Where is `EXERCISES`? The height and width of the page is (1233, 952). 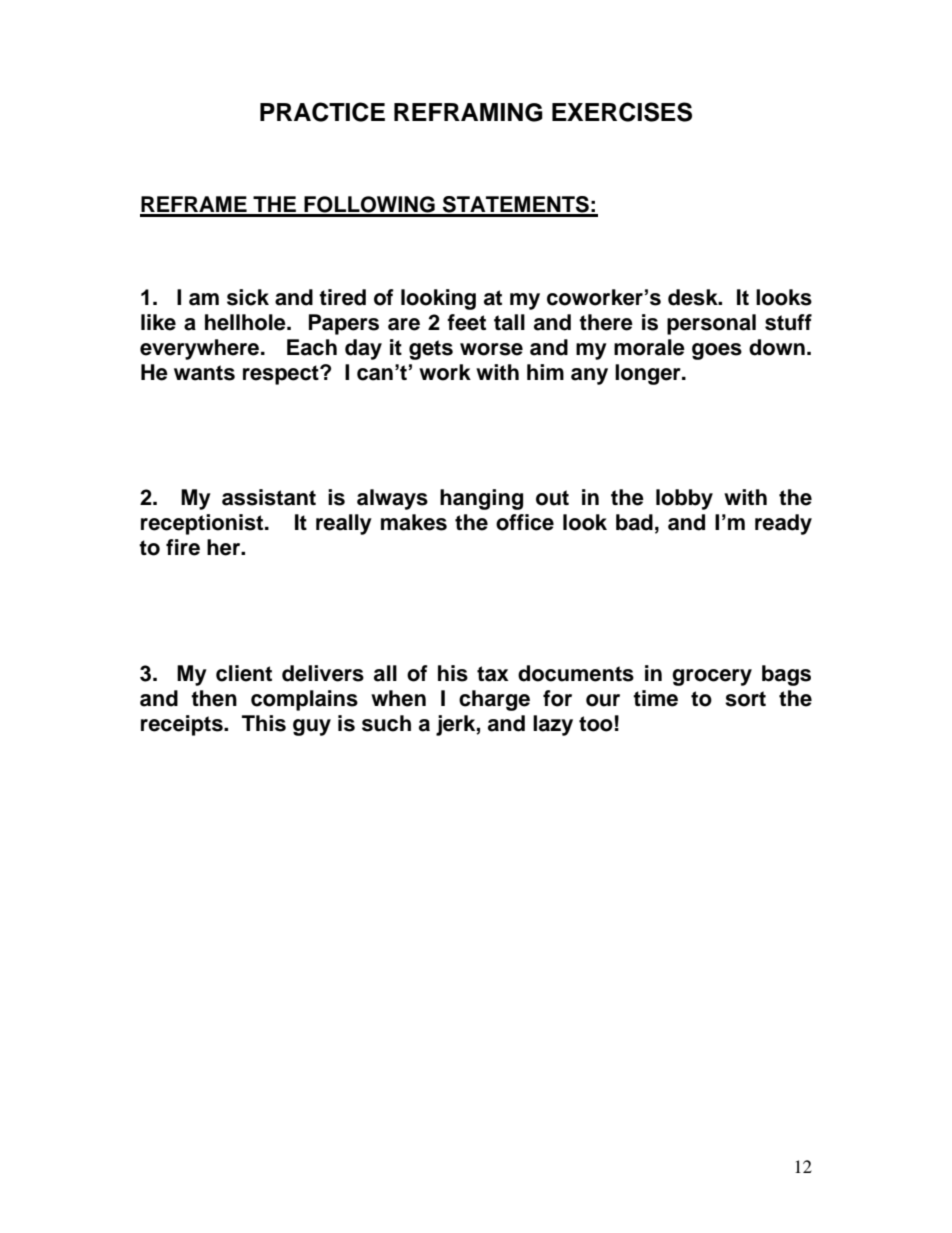 EXERCISES is located at coordinates (622, 112).
